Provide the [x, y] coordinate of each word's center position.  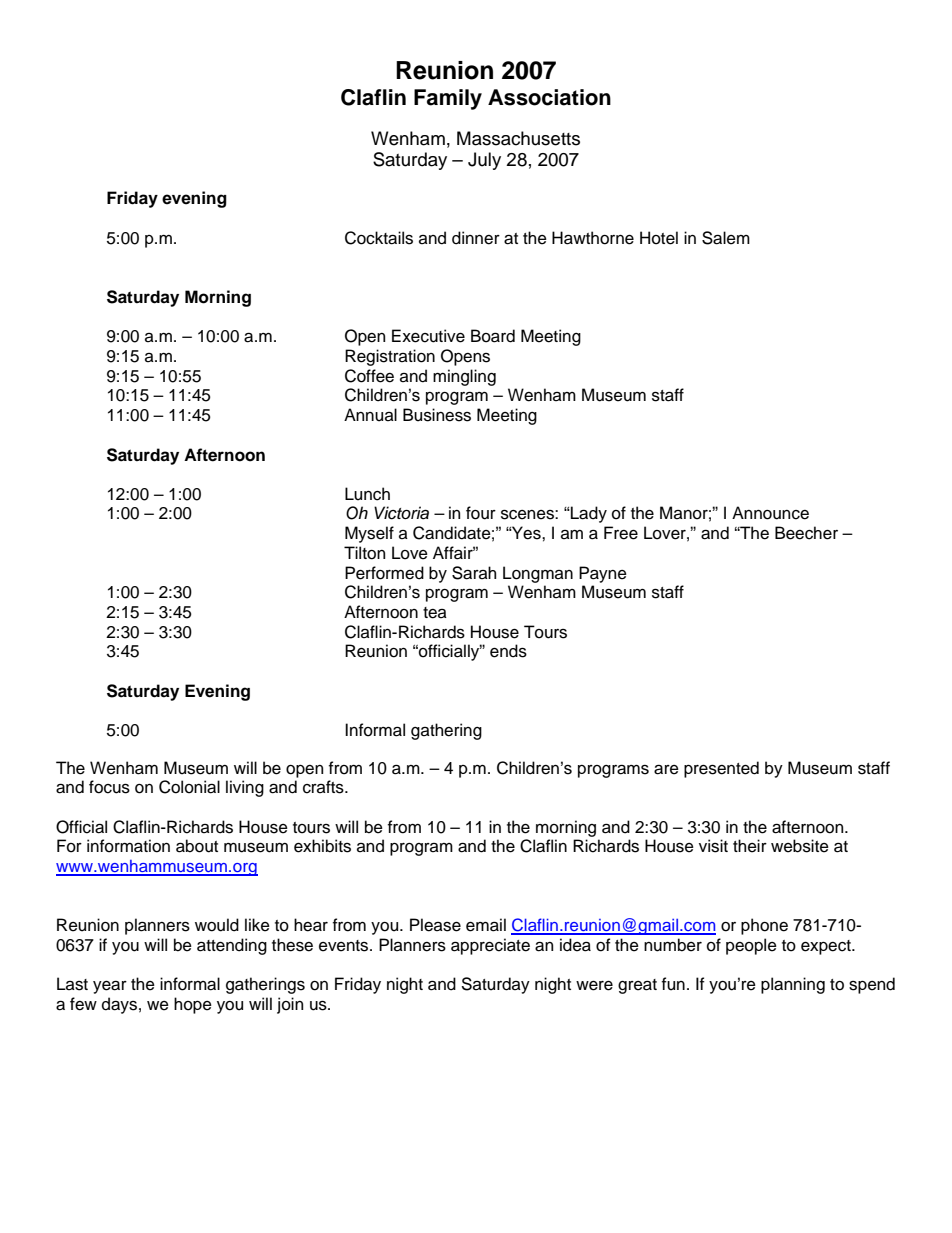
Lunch [367, 494]
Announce [770, 513]
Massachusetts [518, 138]
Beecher [806, 533]
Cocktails [379, 238]
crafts [324, 787]
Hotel [659, 238]
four [481, 513]
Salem [726, 238]
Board [493, 336]
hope [193, 1005]
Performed [384, 573]
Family [448, 99]
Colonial [189, 787]
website [800, 846]
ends [508, 651]
